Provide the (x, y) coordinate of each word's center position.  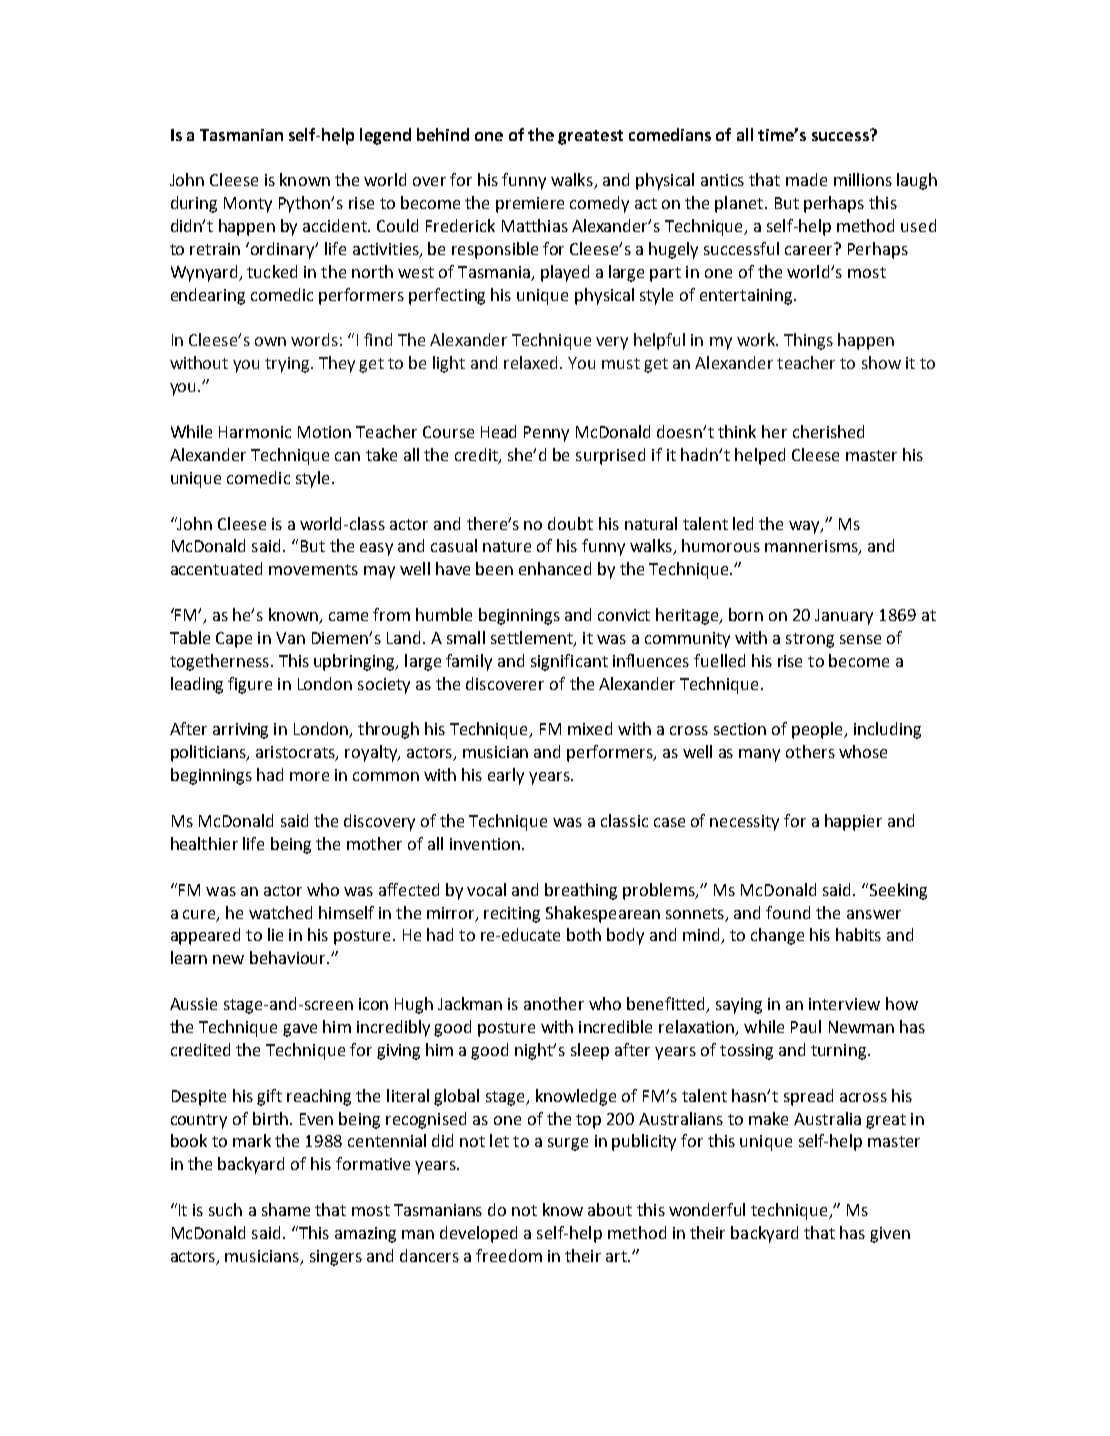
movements (313, 569)
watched (280, 912)
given (890, 1235)
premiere (530, 205)
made (806, 179)
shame (286, 1209)
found (788, 912)
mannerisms (812, 547)
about (610, 1209)
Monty (248, 205)
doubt (570, 523)
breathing (581, 891)
